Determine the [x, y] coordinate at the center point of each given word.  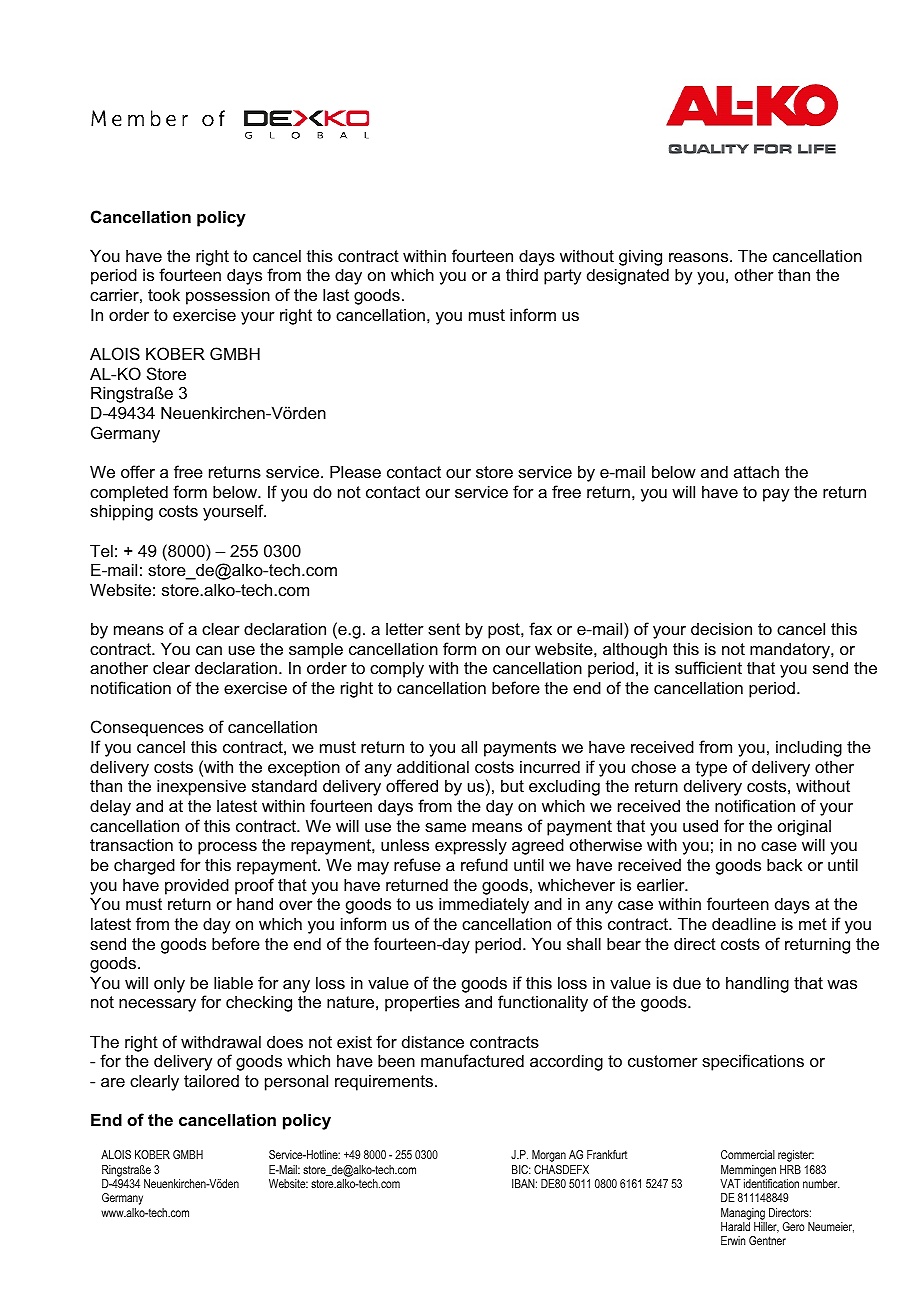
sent [444, 629]
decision [721, 628]
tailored [211, 1080]
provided [197, 886]
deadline [744, 923]
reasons [700, 257]
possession [228, 296]
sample [316, 651]
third [522, 274]
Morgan [549, 1156]
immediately [484, 905]
